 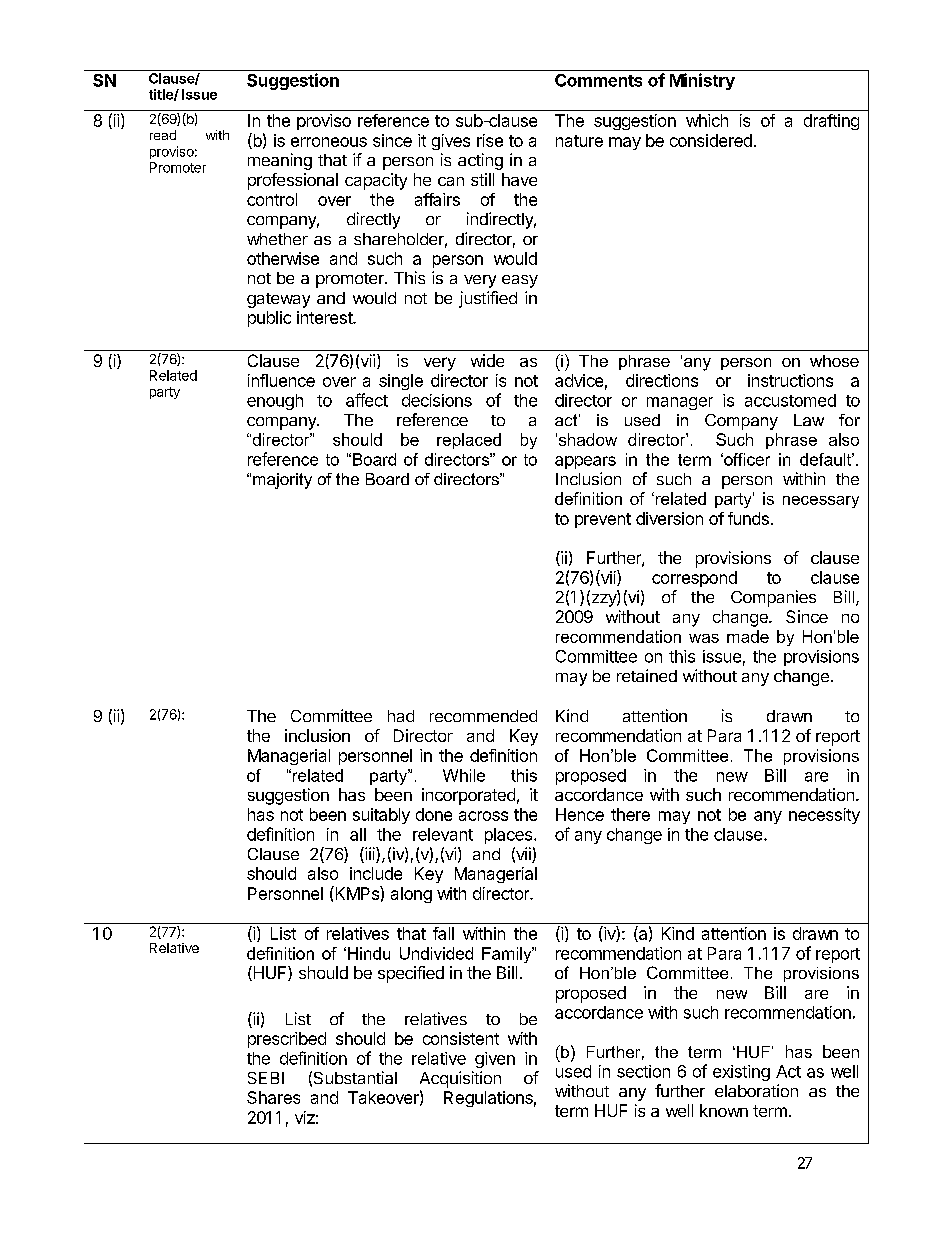 What do you see at coordinates (707, 120) in the screenshot?
I see `which` at bounding box center [707, 120].
